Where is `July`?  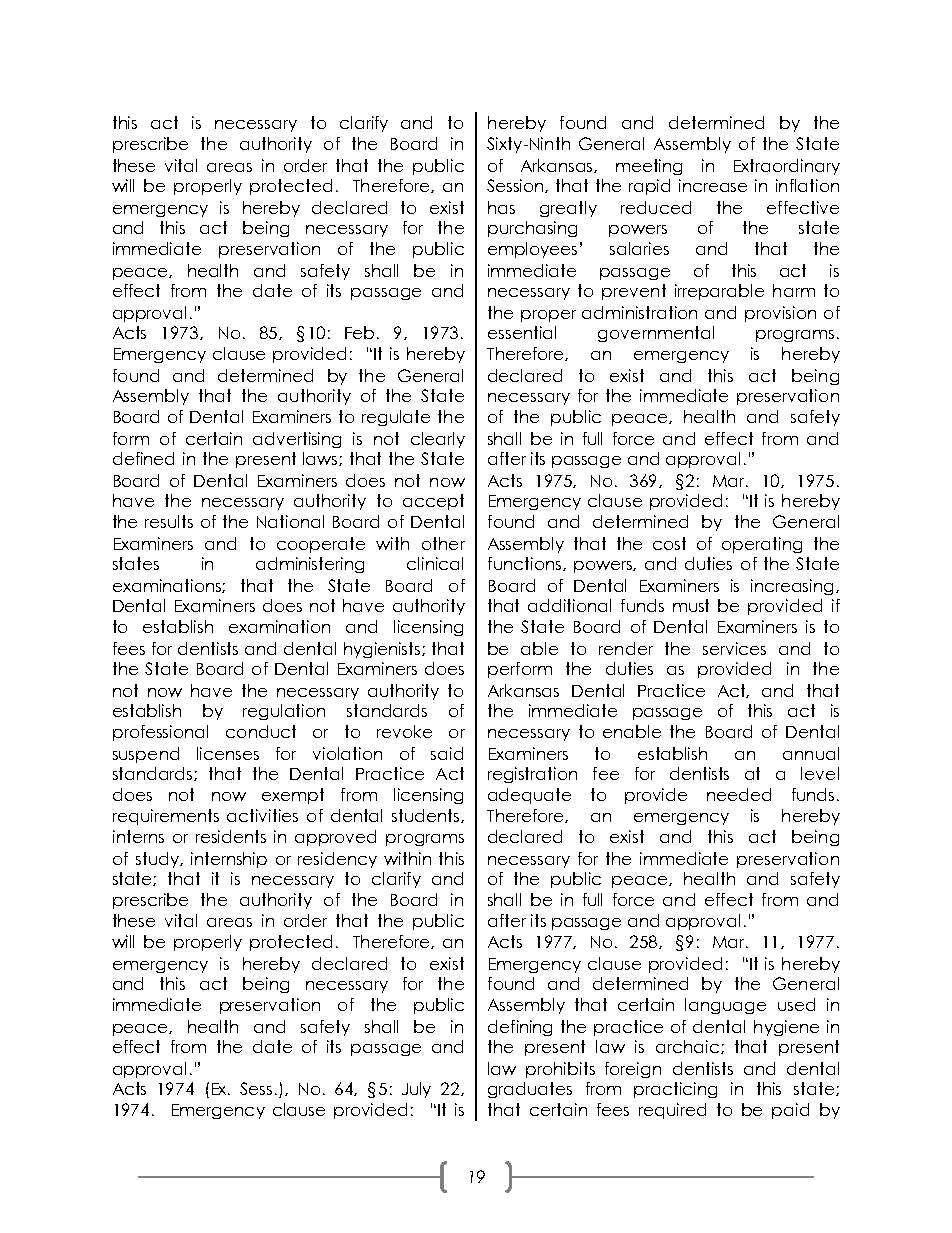
July is located at coordinates (416, 1090).
